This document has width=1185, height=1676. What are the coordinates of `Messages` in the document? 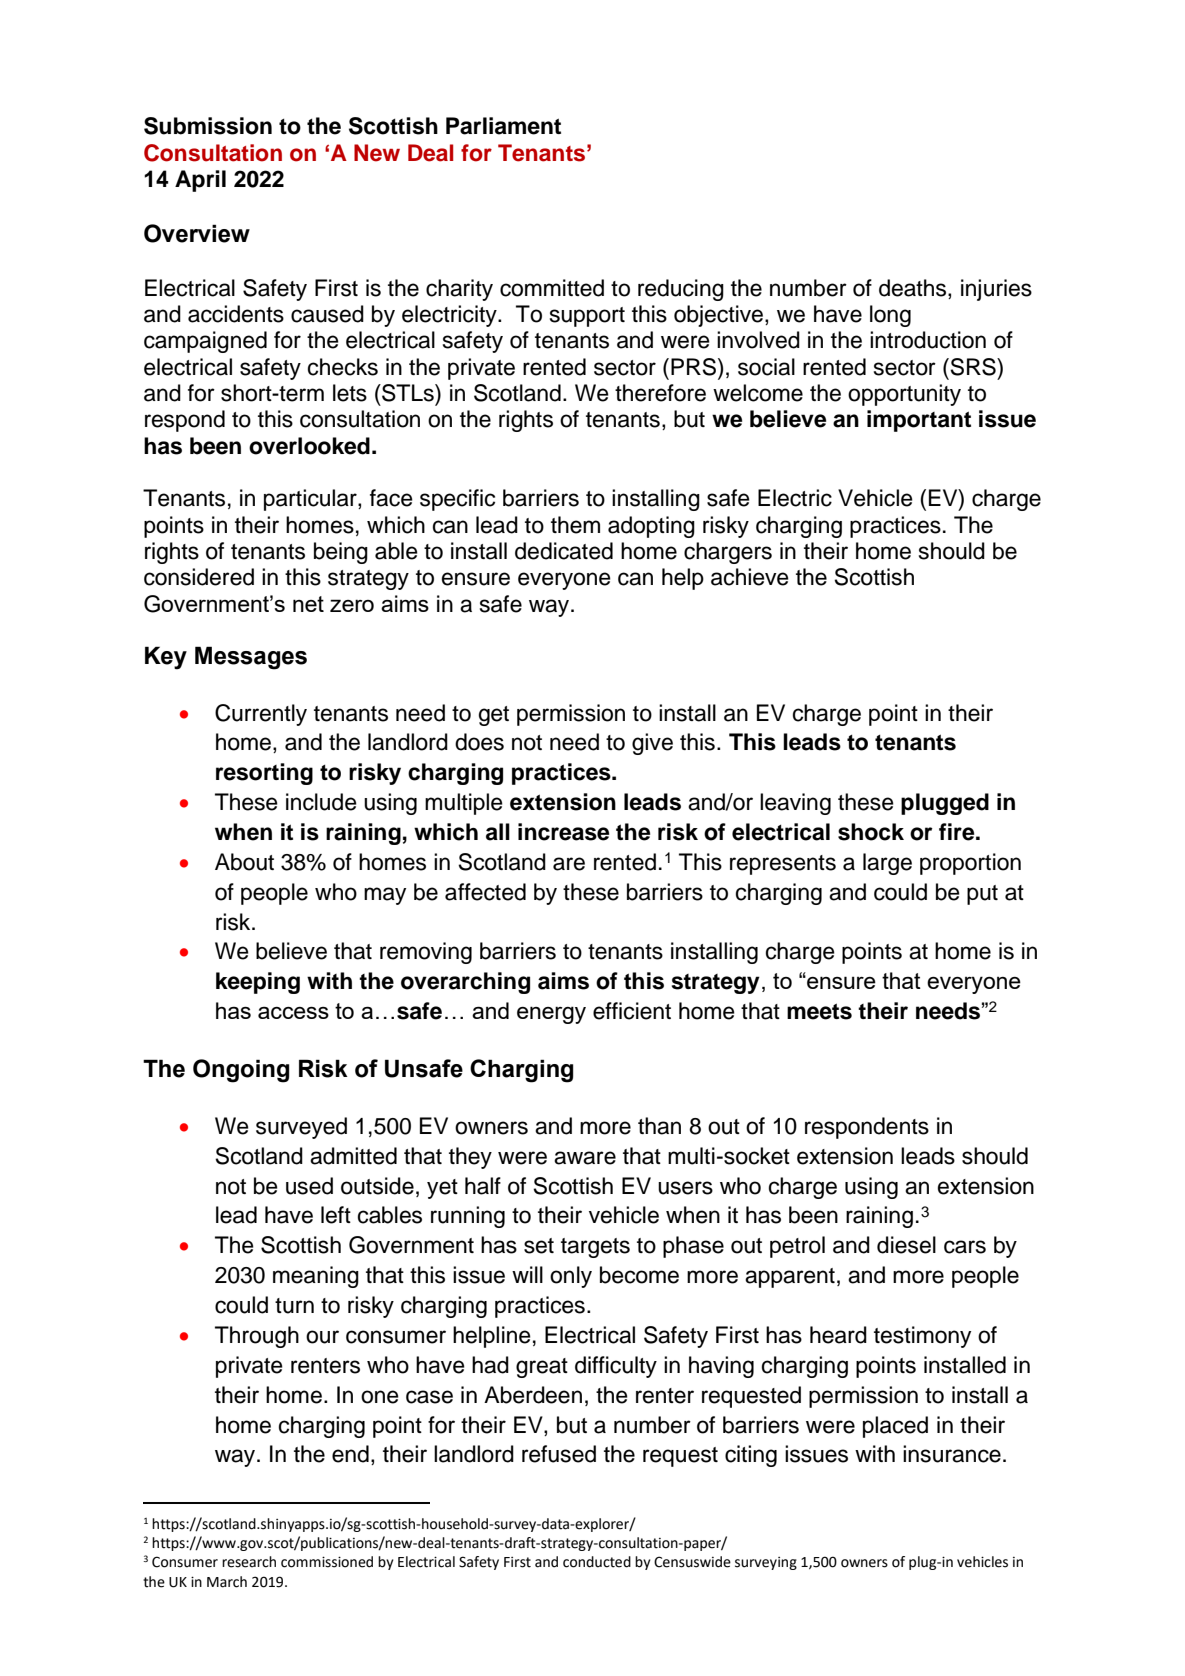 It's located at (251, 658).
